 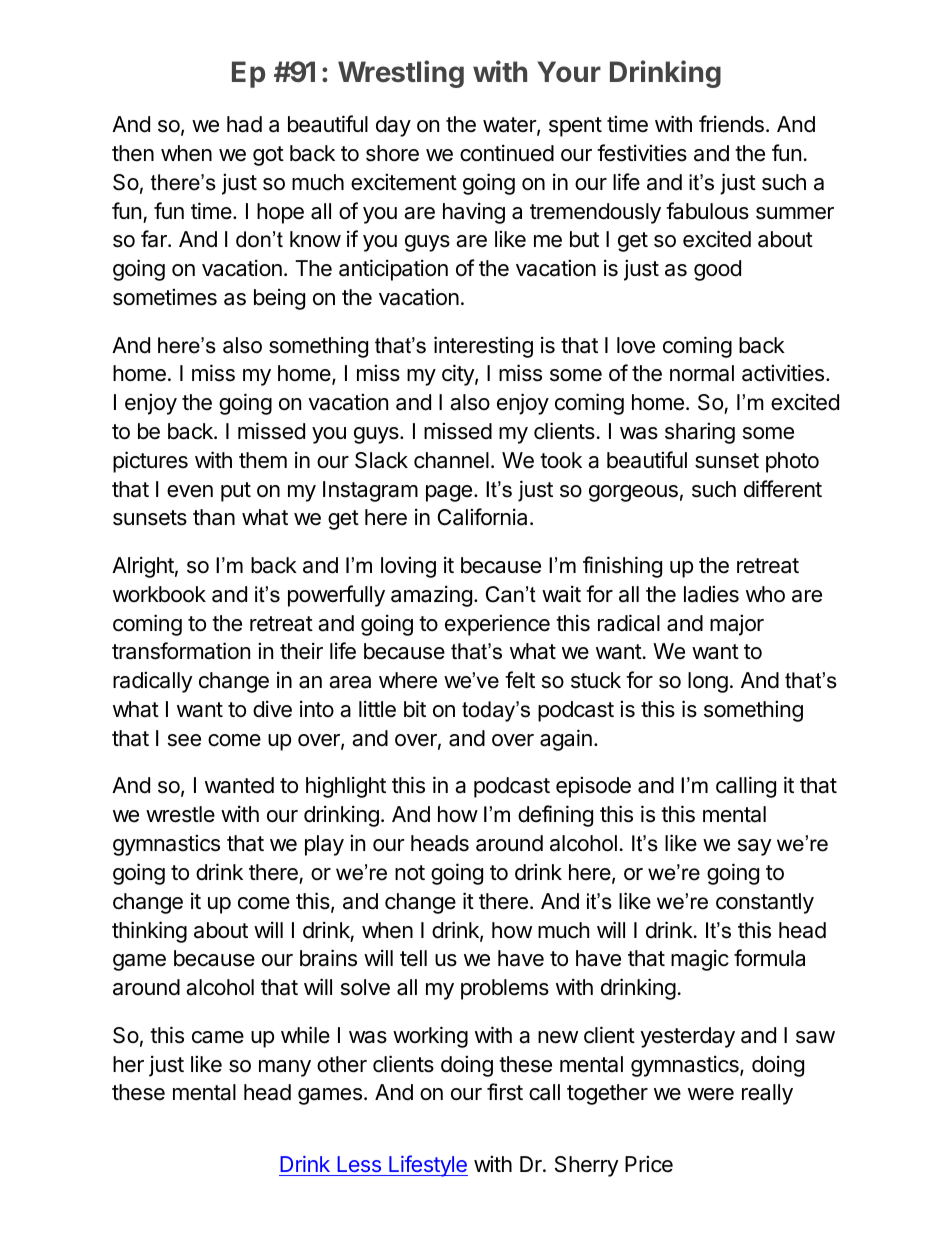 What do you see at coordinates (244, 124) in the page?
I see `had` at bounding box center [244, 124].
